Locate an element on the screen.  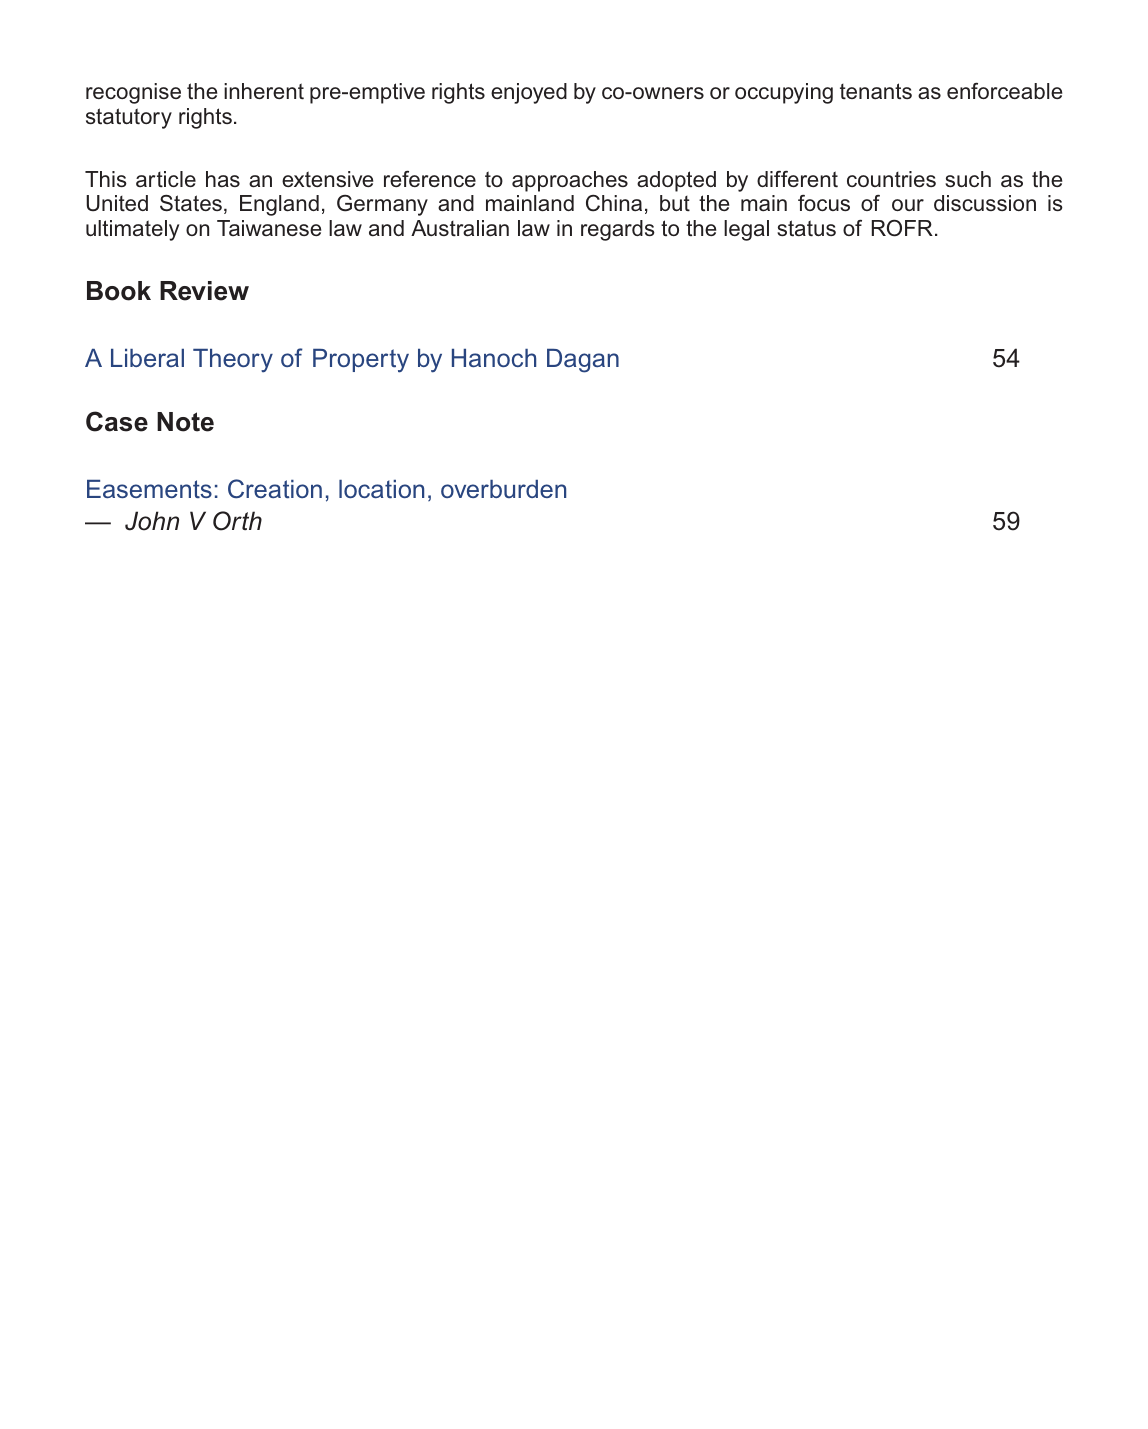
inherent is located at coordinates (264, 91).
